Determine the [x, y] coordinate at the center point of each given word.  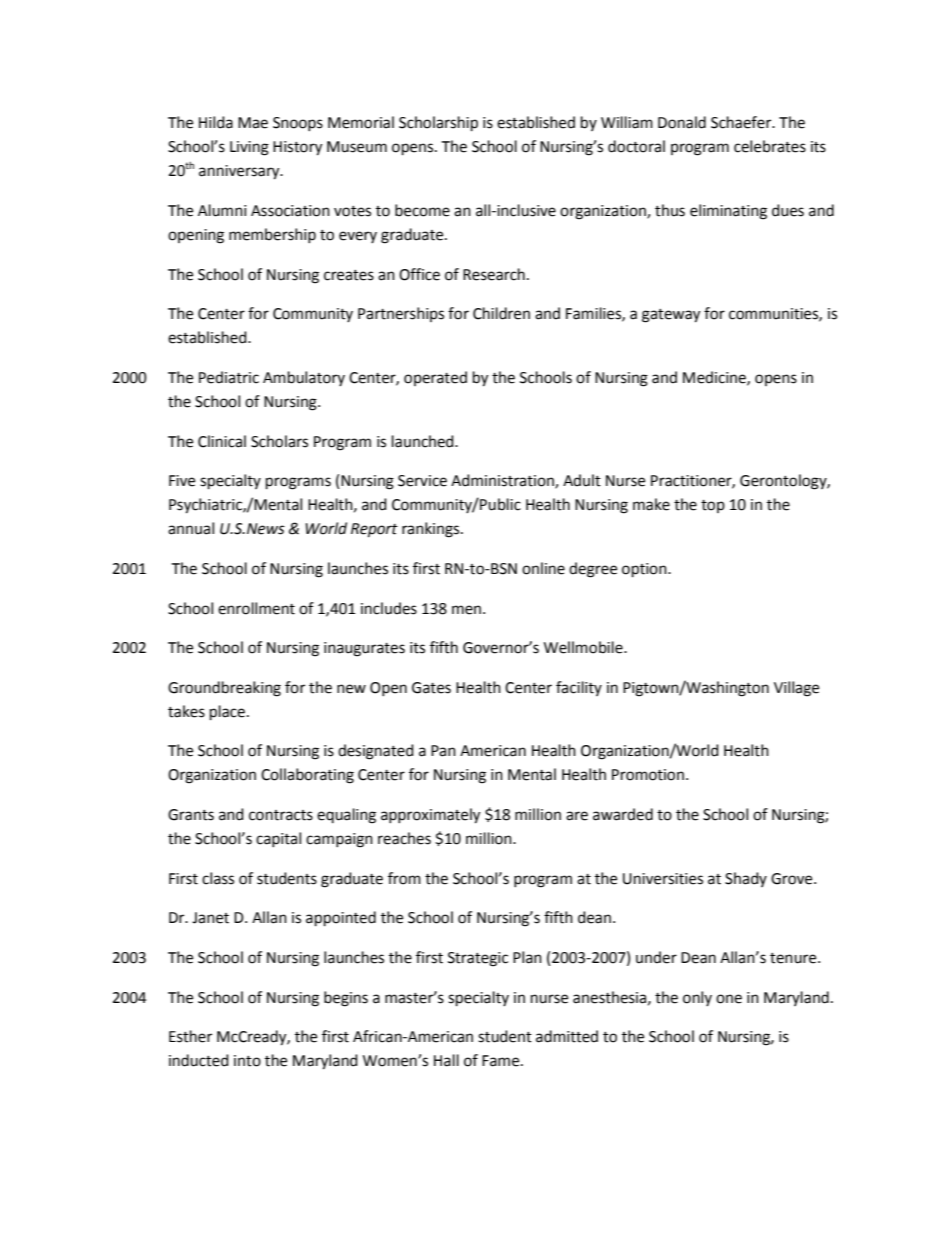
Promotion [648, 775]
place [227, 713]
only [697, 998]
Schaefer [742, 122]
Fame [502, 1061]
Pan [443, 751]
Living [249, 148]
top [713, 506]
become [422, 210]
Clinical [222, 441]
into [247, 1061]
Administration [503, 481]
